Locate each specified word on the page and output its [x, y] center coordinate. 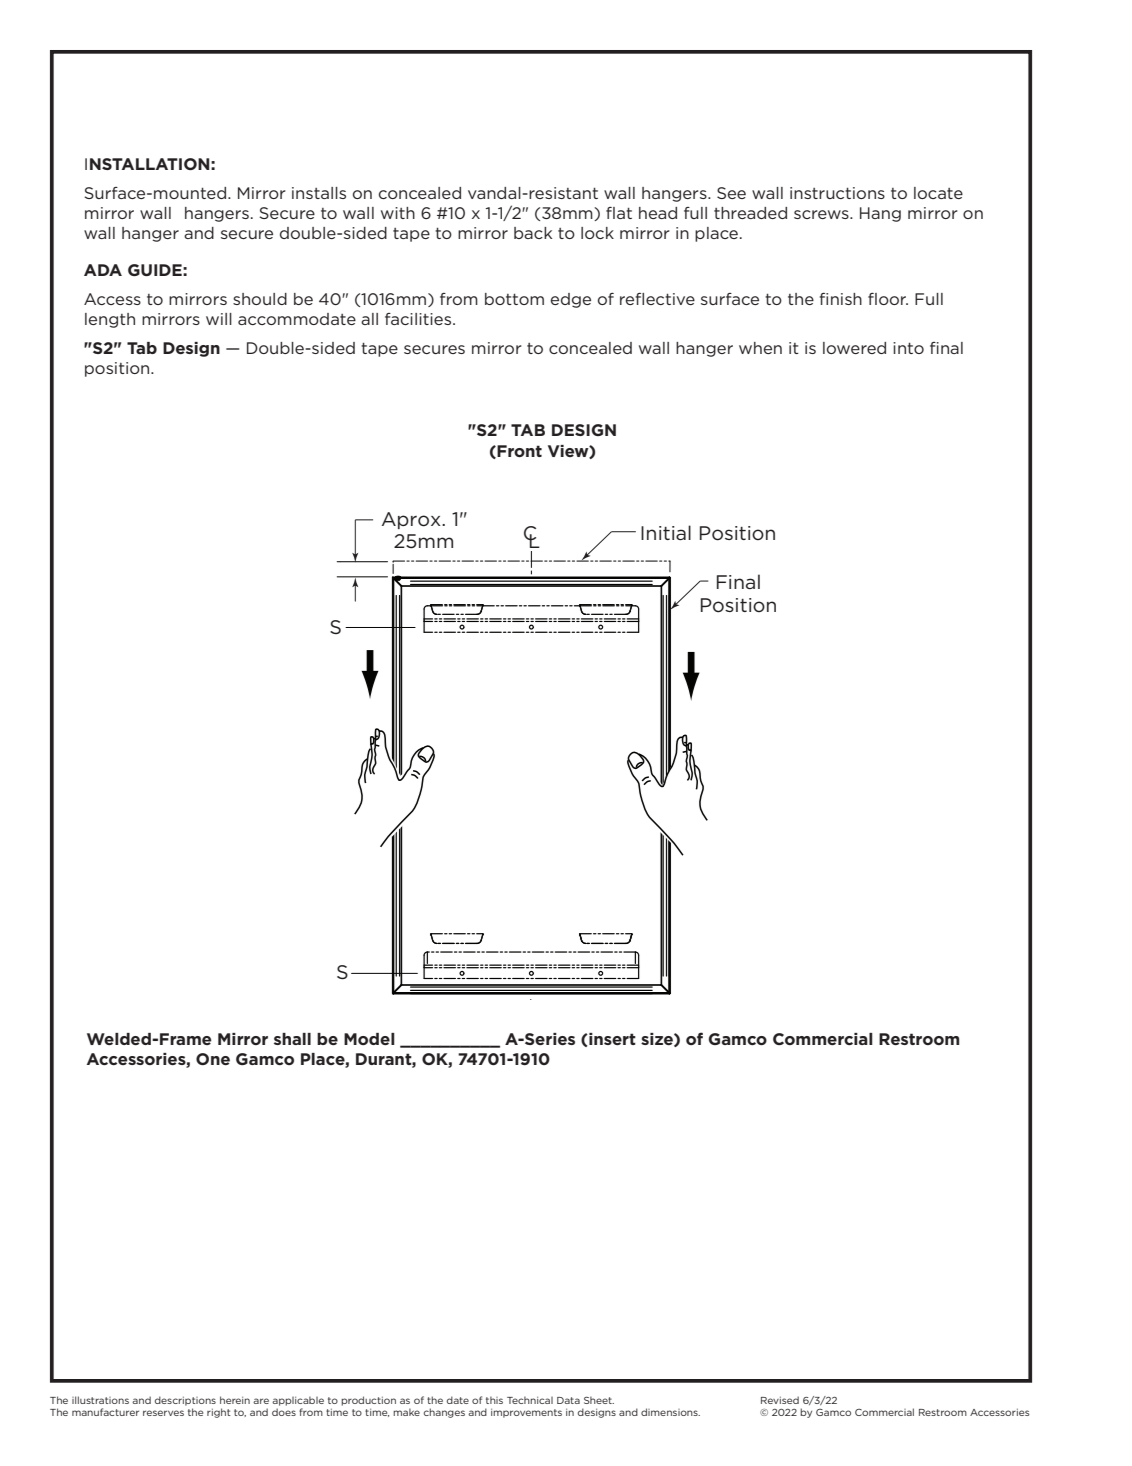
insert [611, 1039]
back [533, 233]
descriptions [185, 1401]
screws [822, 214]
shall [292, 1039]
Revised [780, 1400]
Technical [530, 1400]
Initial [666, 532]
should [260, 299]
